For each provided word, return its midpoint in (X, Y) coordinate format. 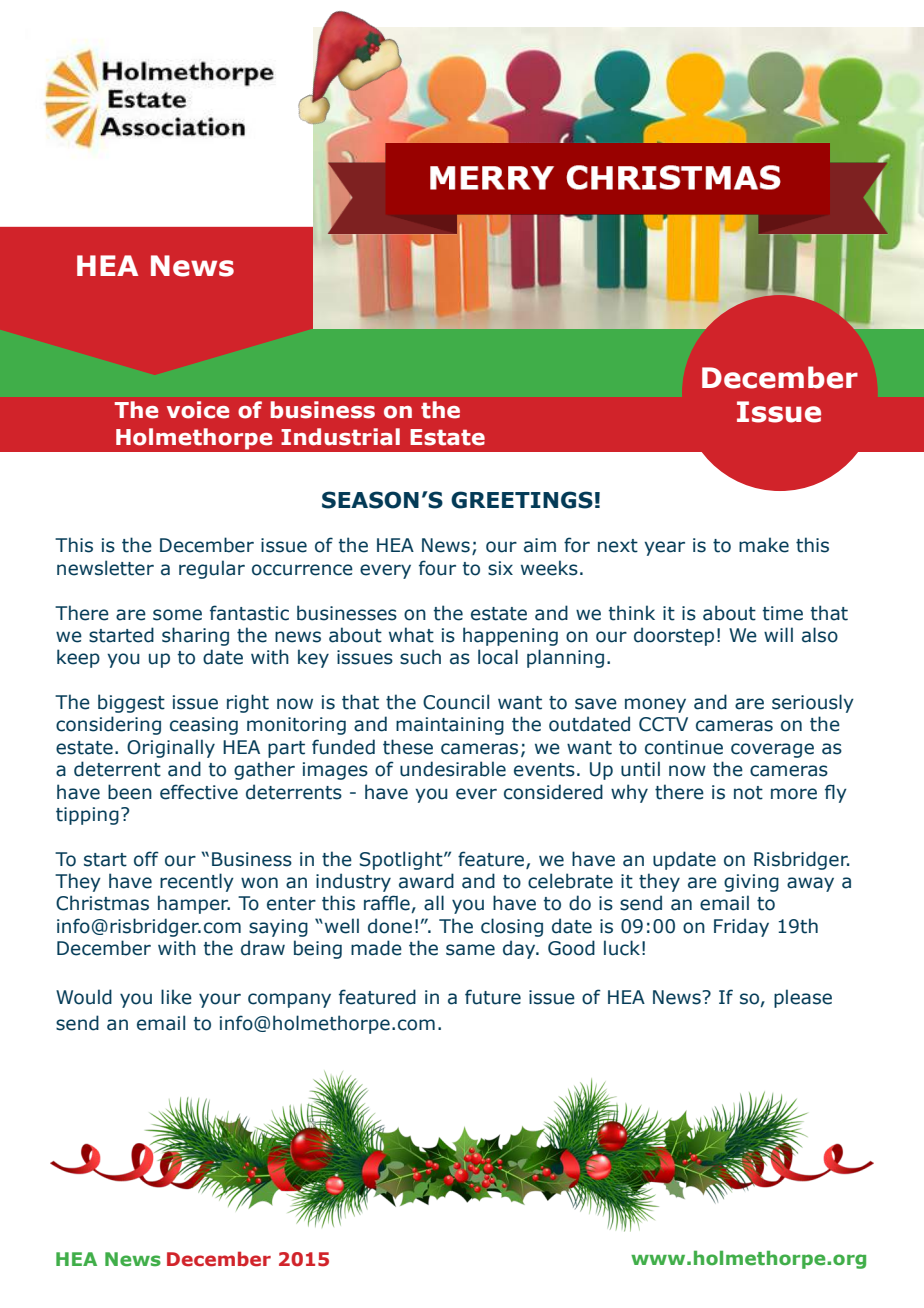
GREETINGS (522, 500)
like (176, 997)
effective (199, 792)
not (748, 793)
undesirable (453, 769)
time (783, 613)
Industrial (340, 437)
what (411, 635)
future (493, 997)
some (177, 615)
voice (198, 410)
